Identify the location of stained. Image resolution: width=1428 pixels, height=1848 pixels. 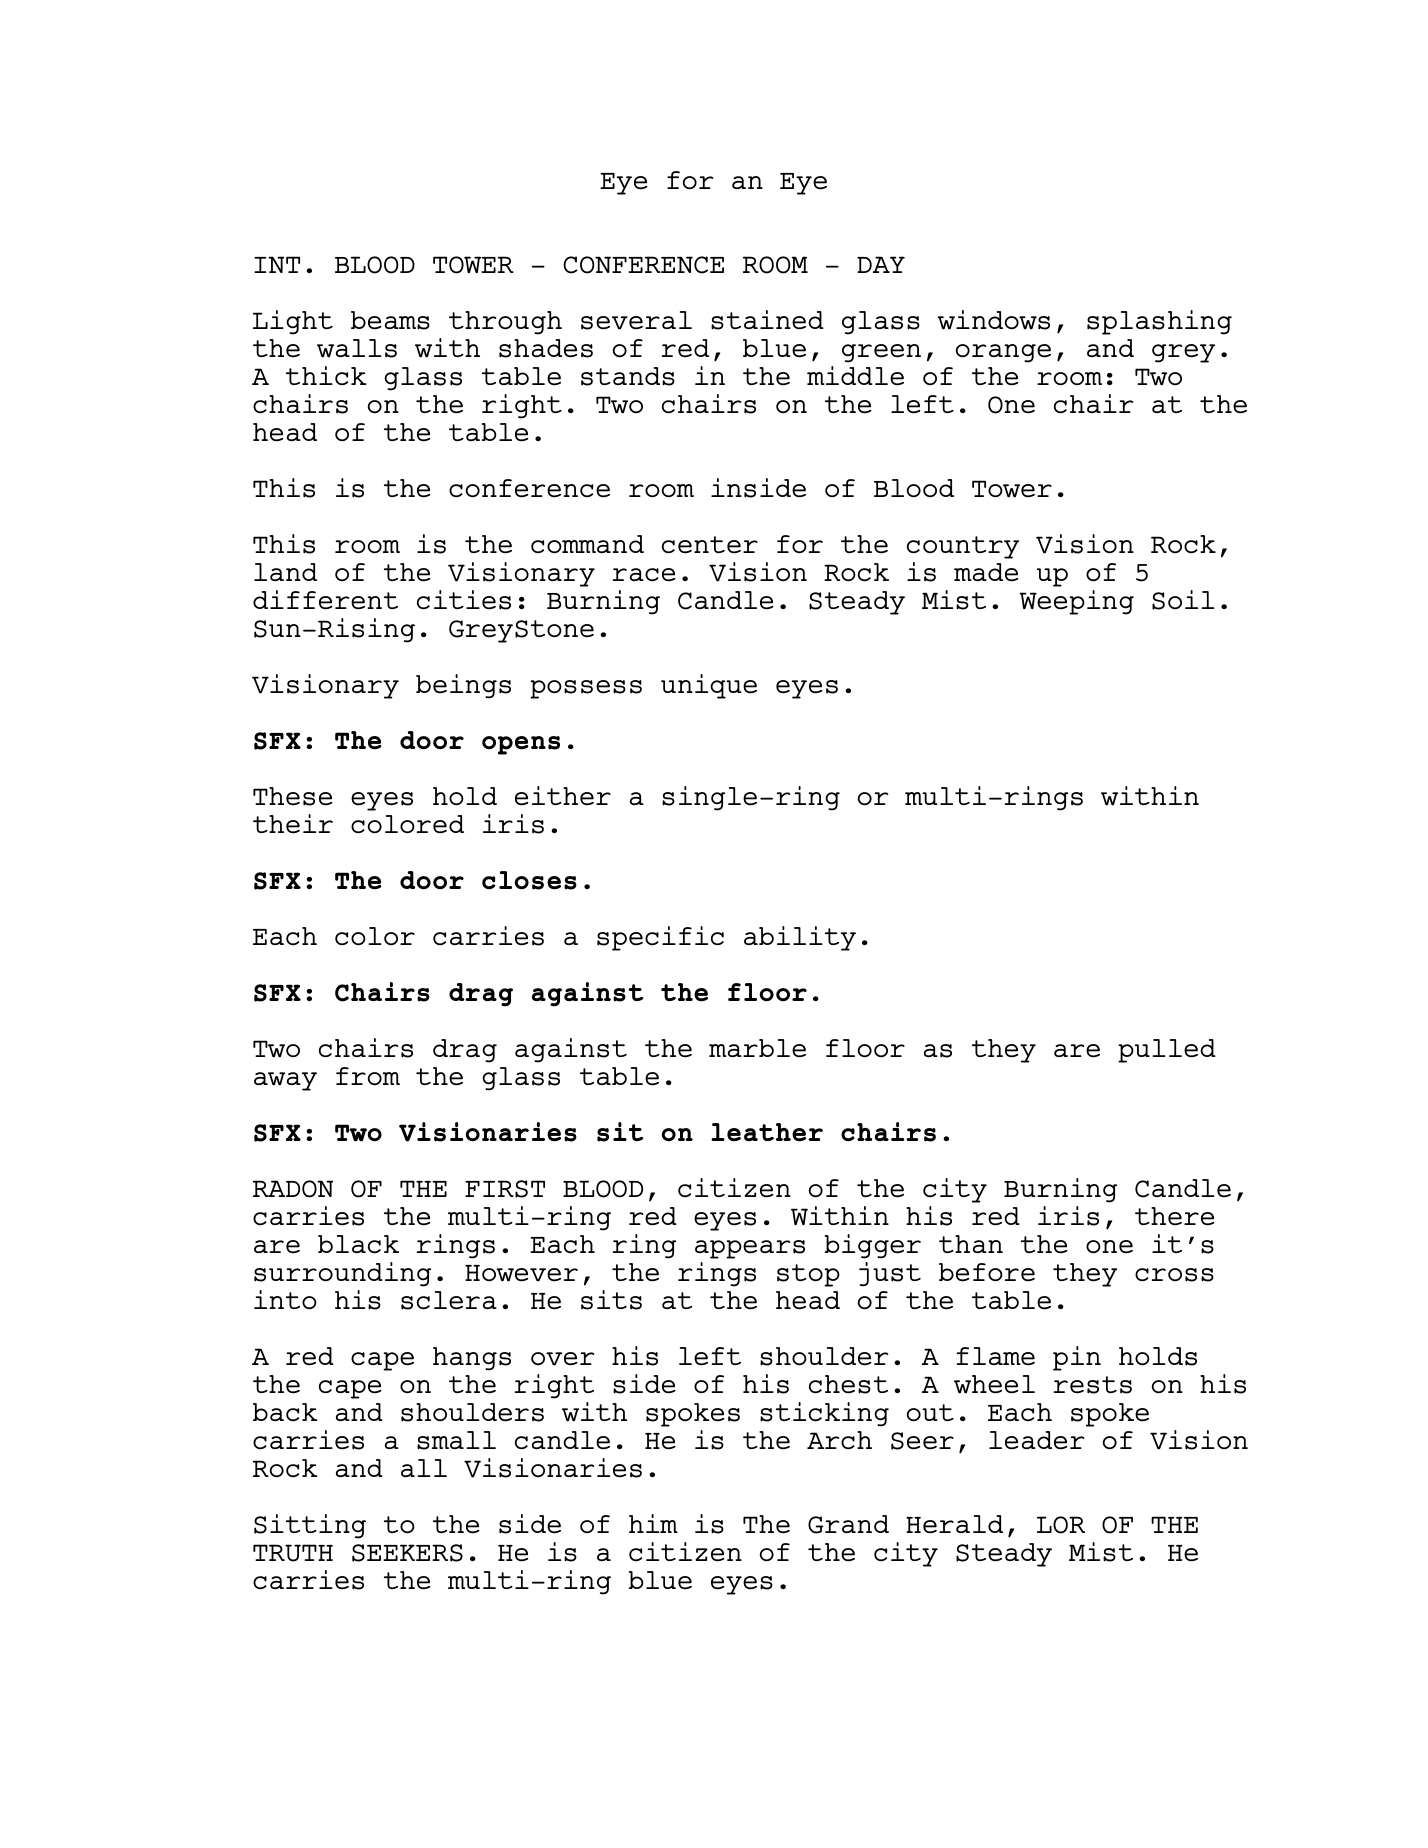
(767, 320).
